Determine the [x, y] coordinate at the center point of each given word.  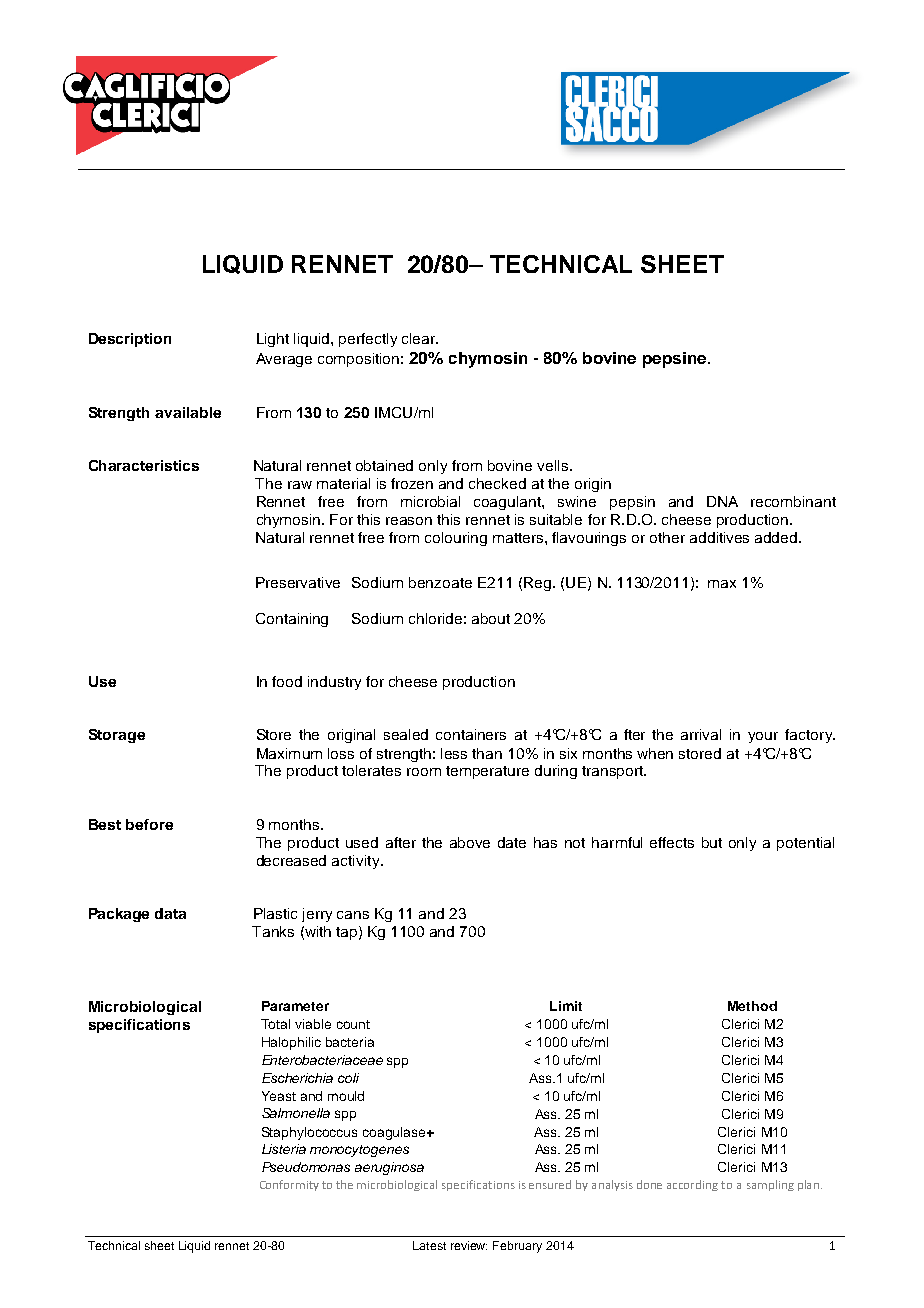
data [170, 913]
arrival [701, 734]
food [287, 681]
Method [752, 1006]
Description [130, 340]
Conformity [289, 1185]
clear [420, 338]
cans [353, 915]
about [491, 618]
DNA [722, 501]
